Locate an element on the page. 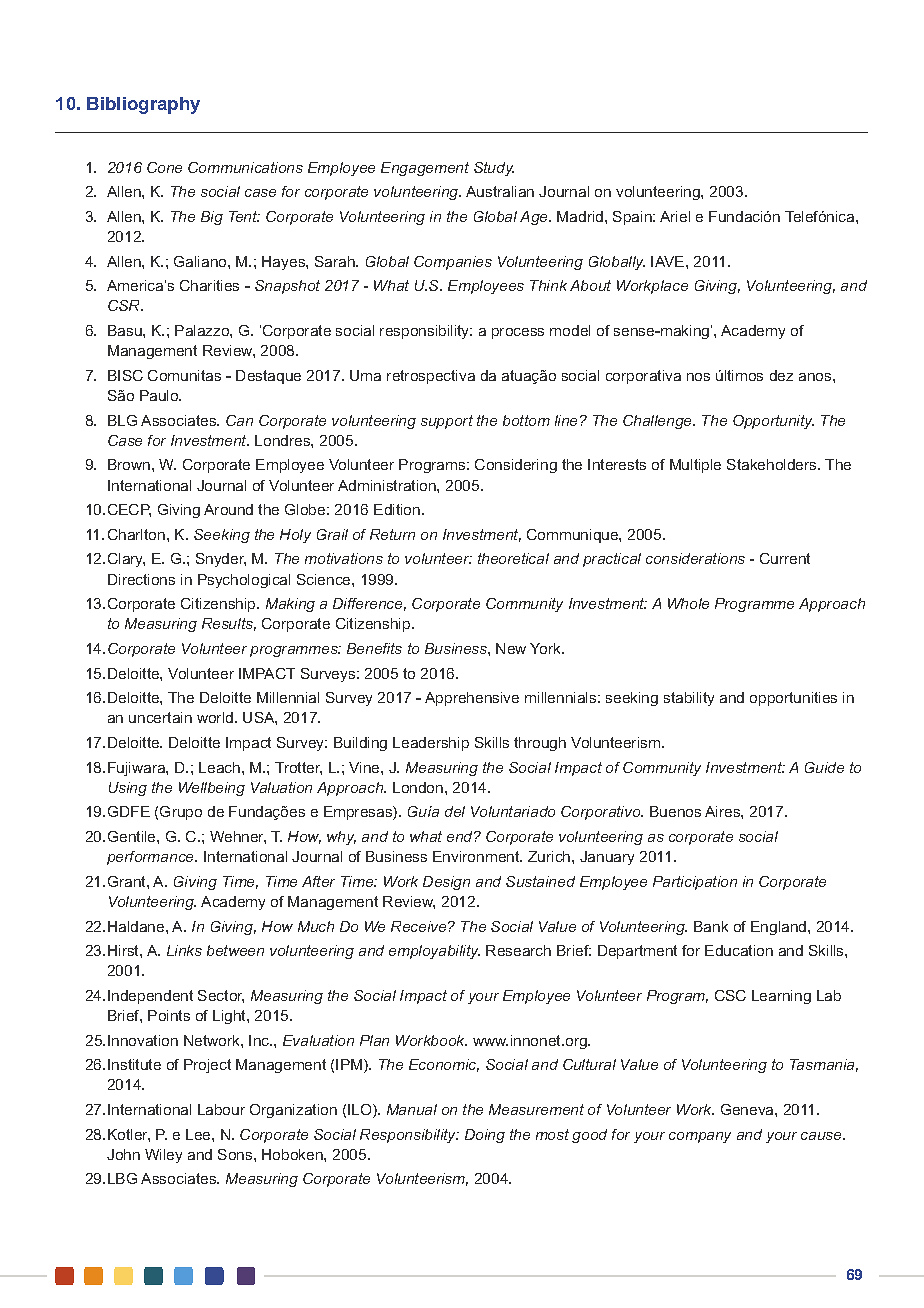 This image has height=1308, width=924. Study is located at coordinates (494, 169).
